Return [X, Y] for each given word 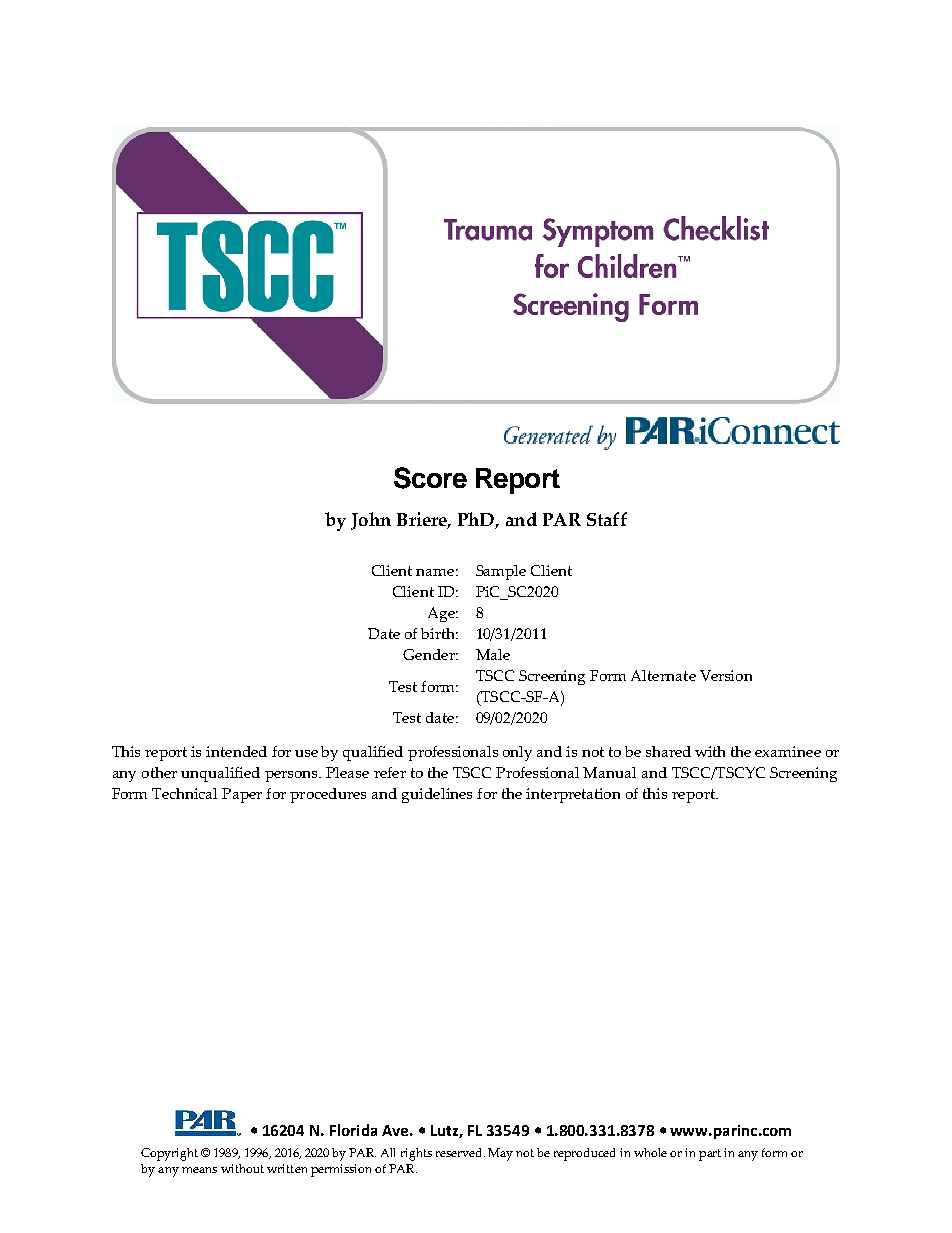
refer [390, 772]
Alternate [663, 675]
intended [236, 751]
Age [442, 614]
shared [668, 751]
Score [430, 478]
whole [650, 1152]
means [199, 1170]
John [371, 521]
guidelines [437, 795]
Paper [242, 795]
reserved [460, 1152]
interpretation [573, 795]
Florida [353, 1130]
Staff [607, 519]
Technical [184, 793]
